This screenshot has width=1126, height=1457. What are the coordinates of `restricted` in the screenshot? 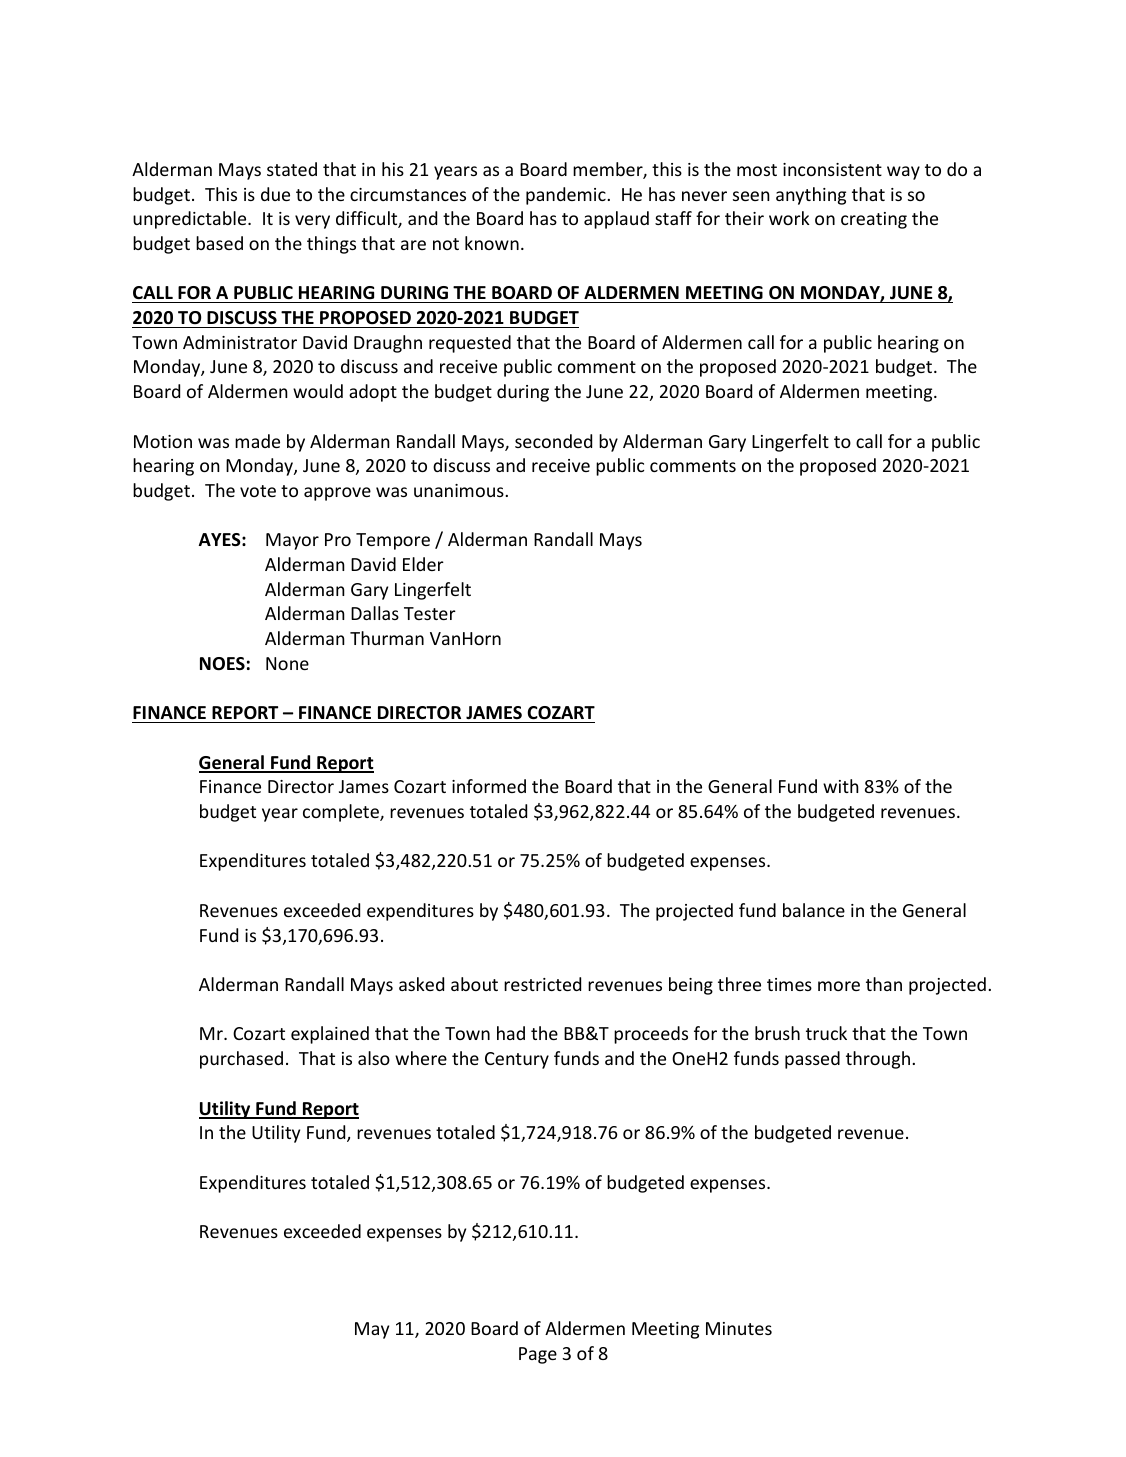 It's located at (542, 984).
